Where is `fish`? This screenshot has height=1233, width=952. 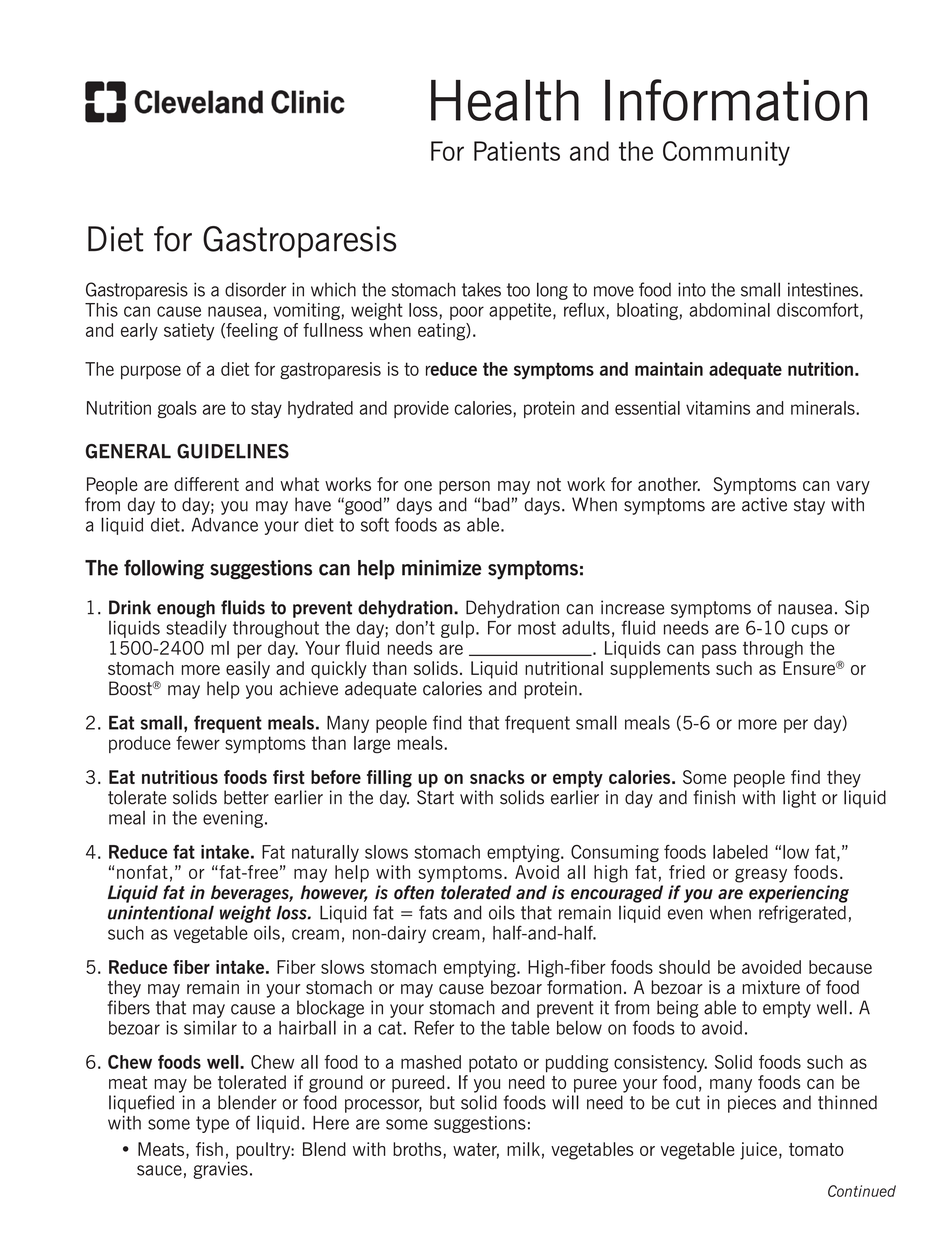 fish is located at coordinates (209, 1149).
